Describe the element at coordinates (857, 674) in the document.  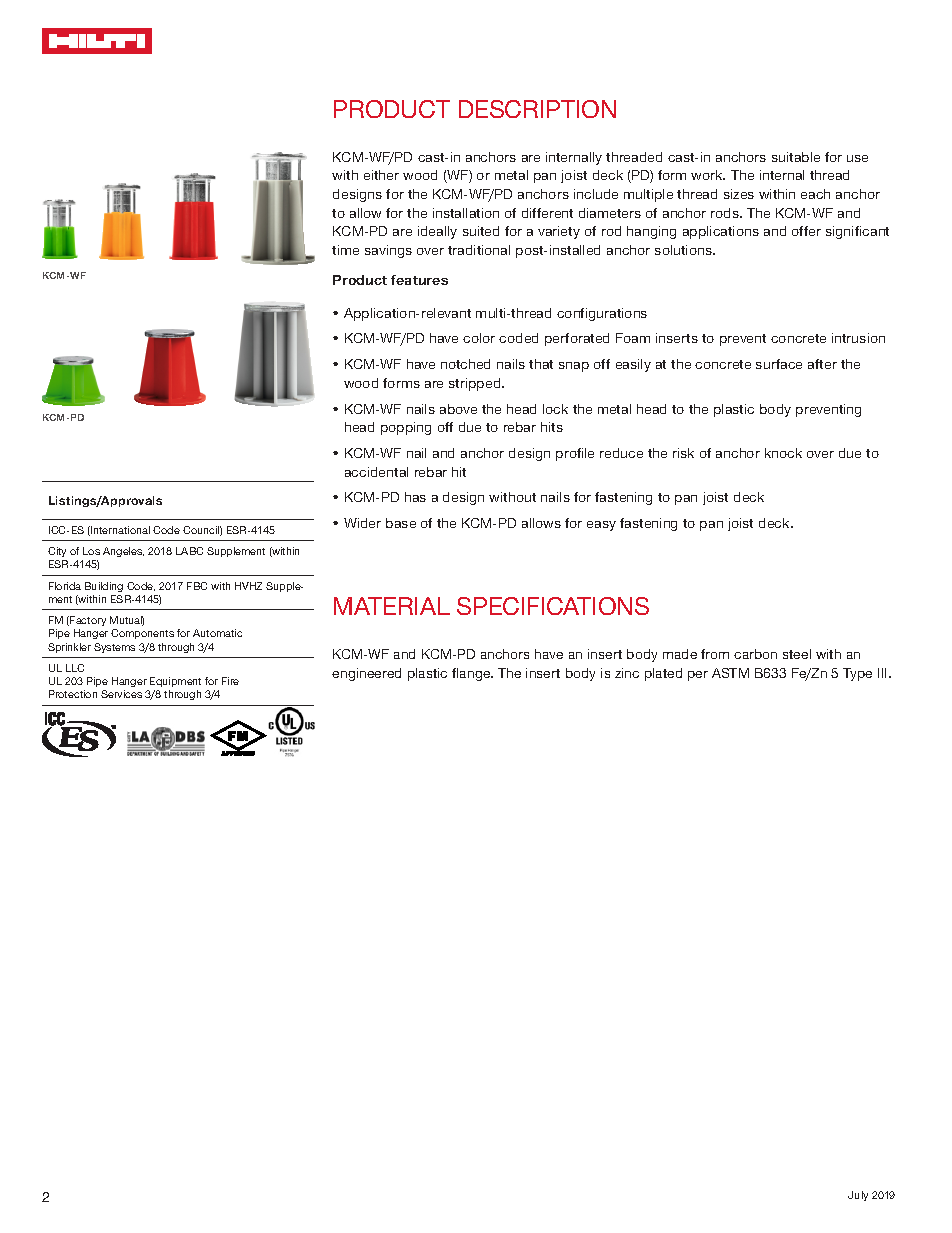
I see `Type` at that location.
